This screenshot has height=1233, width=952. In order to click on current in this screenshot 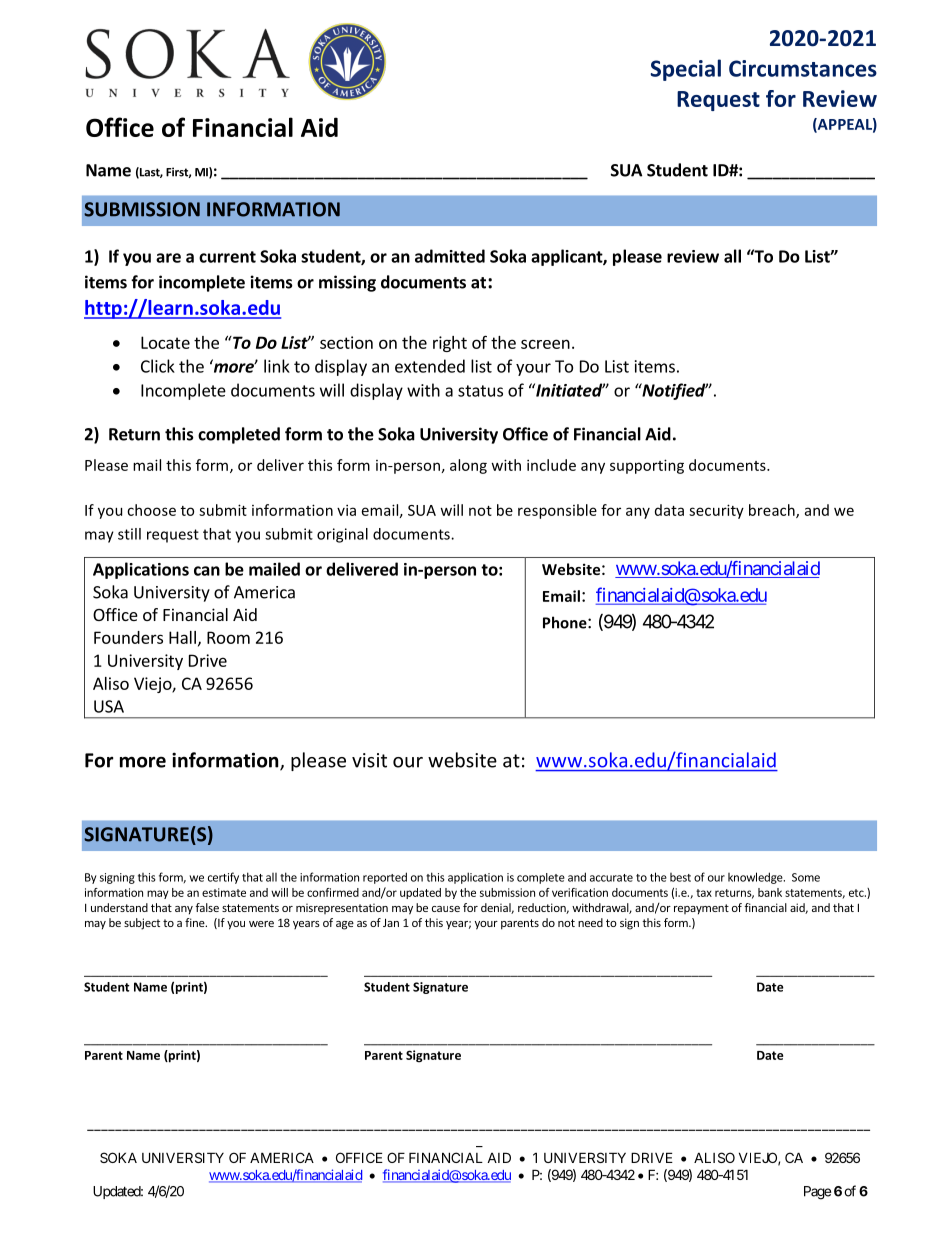, I will do `click(227, 257)`.
